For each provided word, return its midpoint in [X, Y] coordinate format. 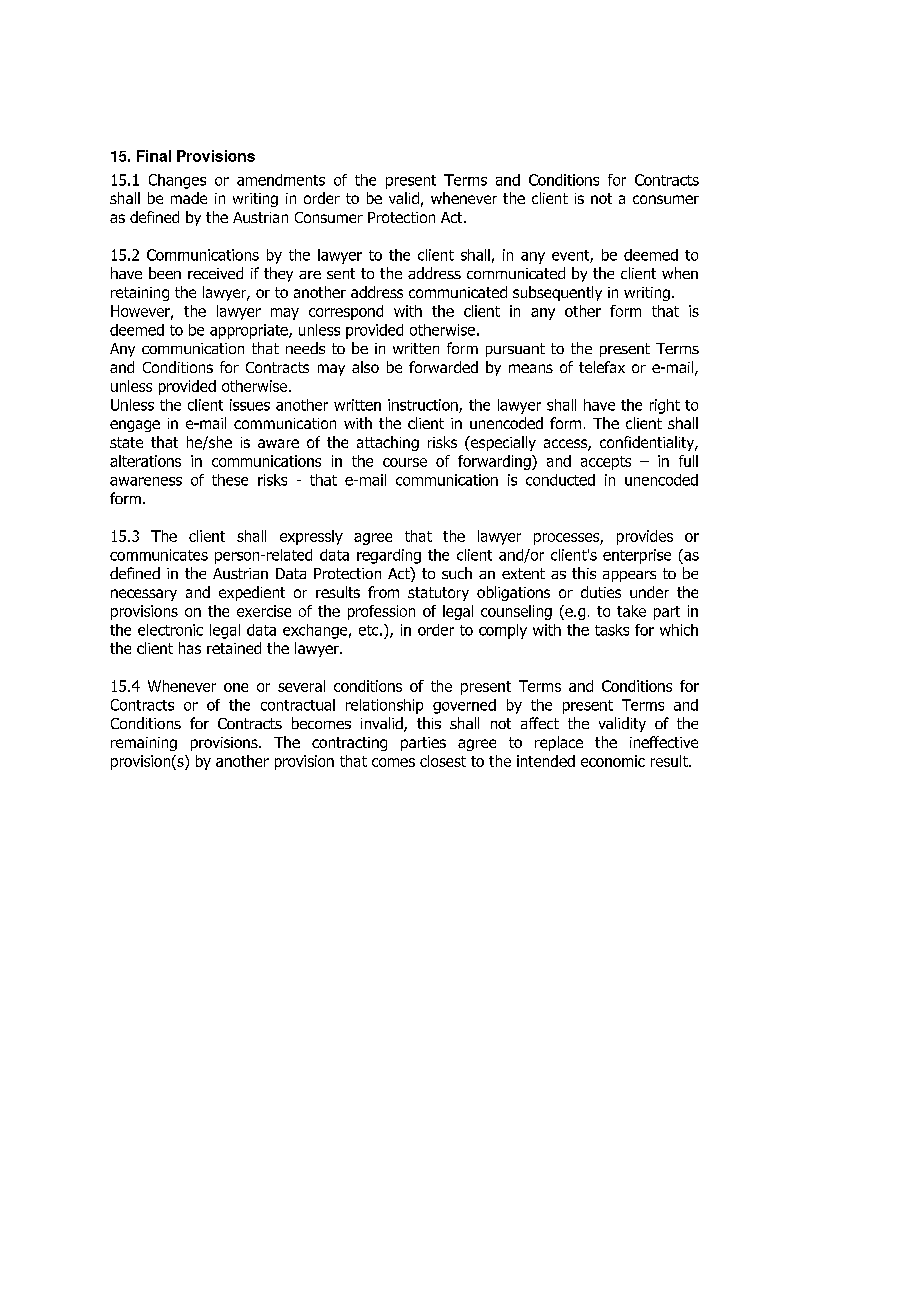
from [383, 592]
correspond [346, 312]
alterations [145, 461]
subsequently [557, 293]
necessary [144, 595]
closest [443, 761]
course [405, 462]
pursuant [515, 350]
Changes [177, 181]
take [631, 611]
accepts [606, 463]
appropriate [250, 331]
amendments [281, 180]
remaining [144, 744]
